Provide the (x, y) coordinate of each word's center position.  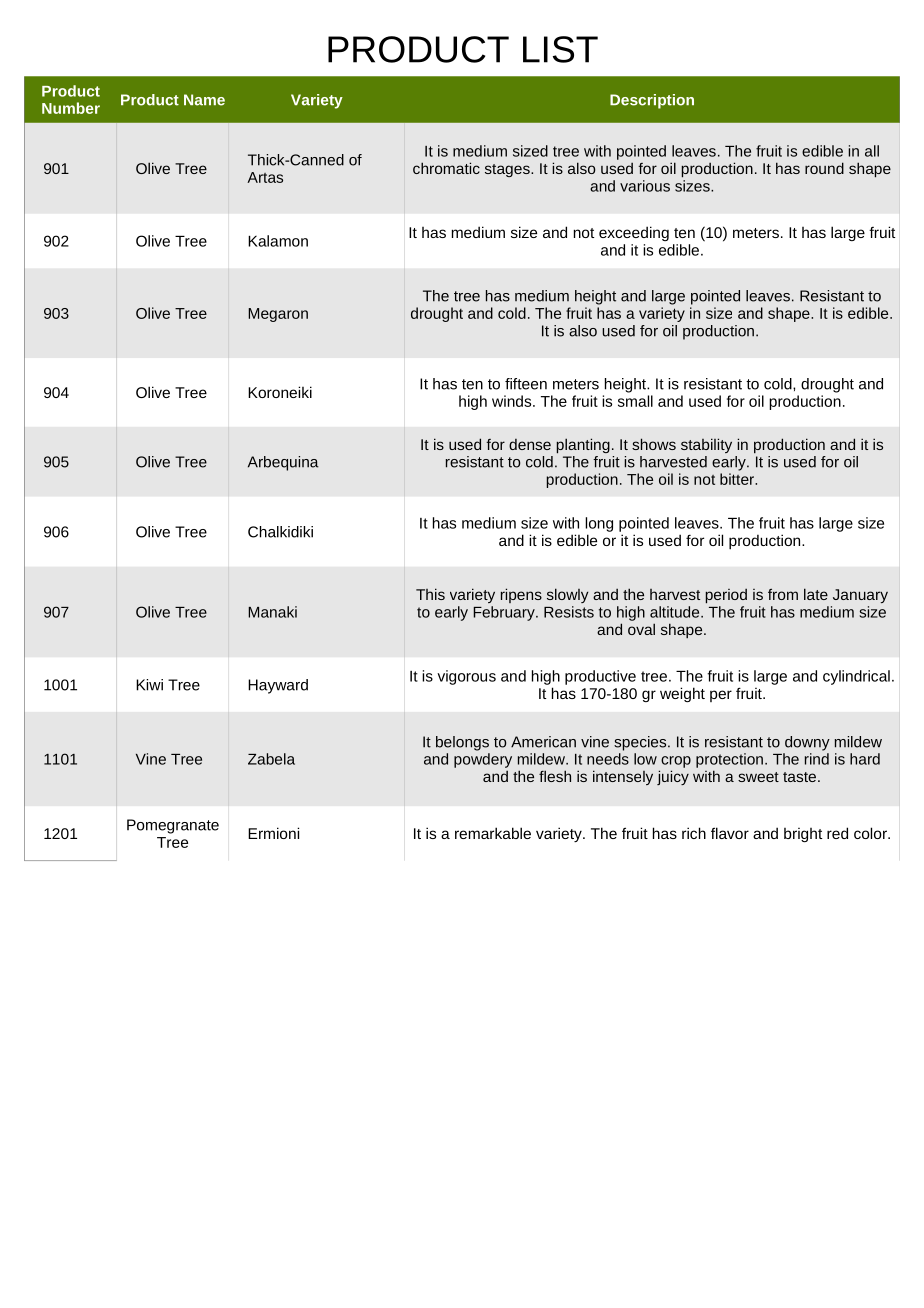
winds (513, 401)
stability (706, 445)
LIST (560, 49)
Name (204, 100)
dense (530, 444)
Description (652, 101)
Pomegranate (173, 826)
